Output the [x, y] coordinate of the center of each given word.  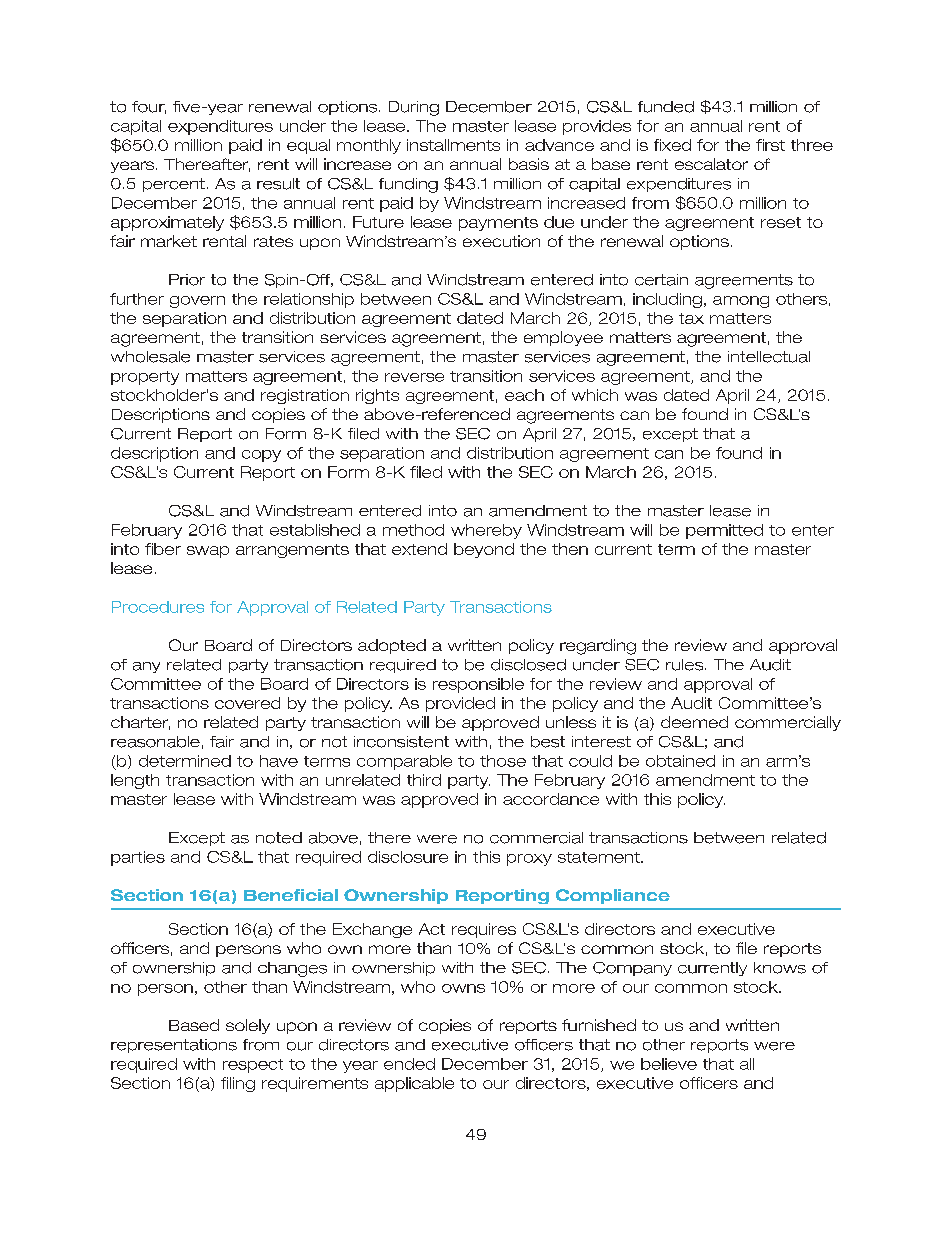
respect [253, 1066]
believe [669, 1064]
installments [453, 145]
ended [409, 1064]
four [149, 107]
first [770, 145]
